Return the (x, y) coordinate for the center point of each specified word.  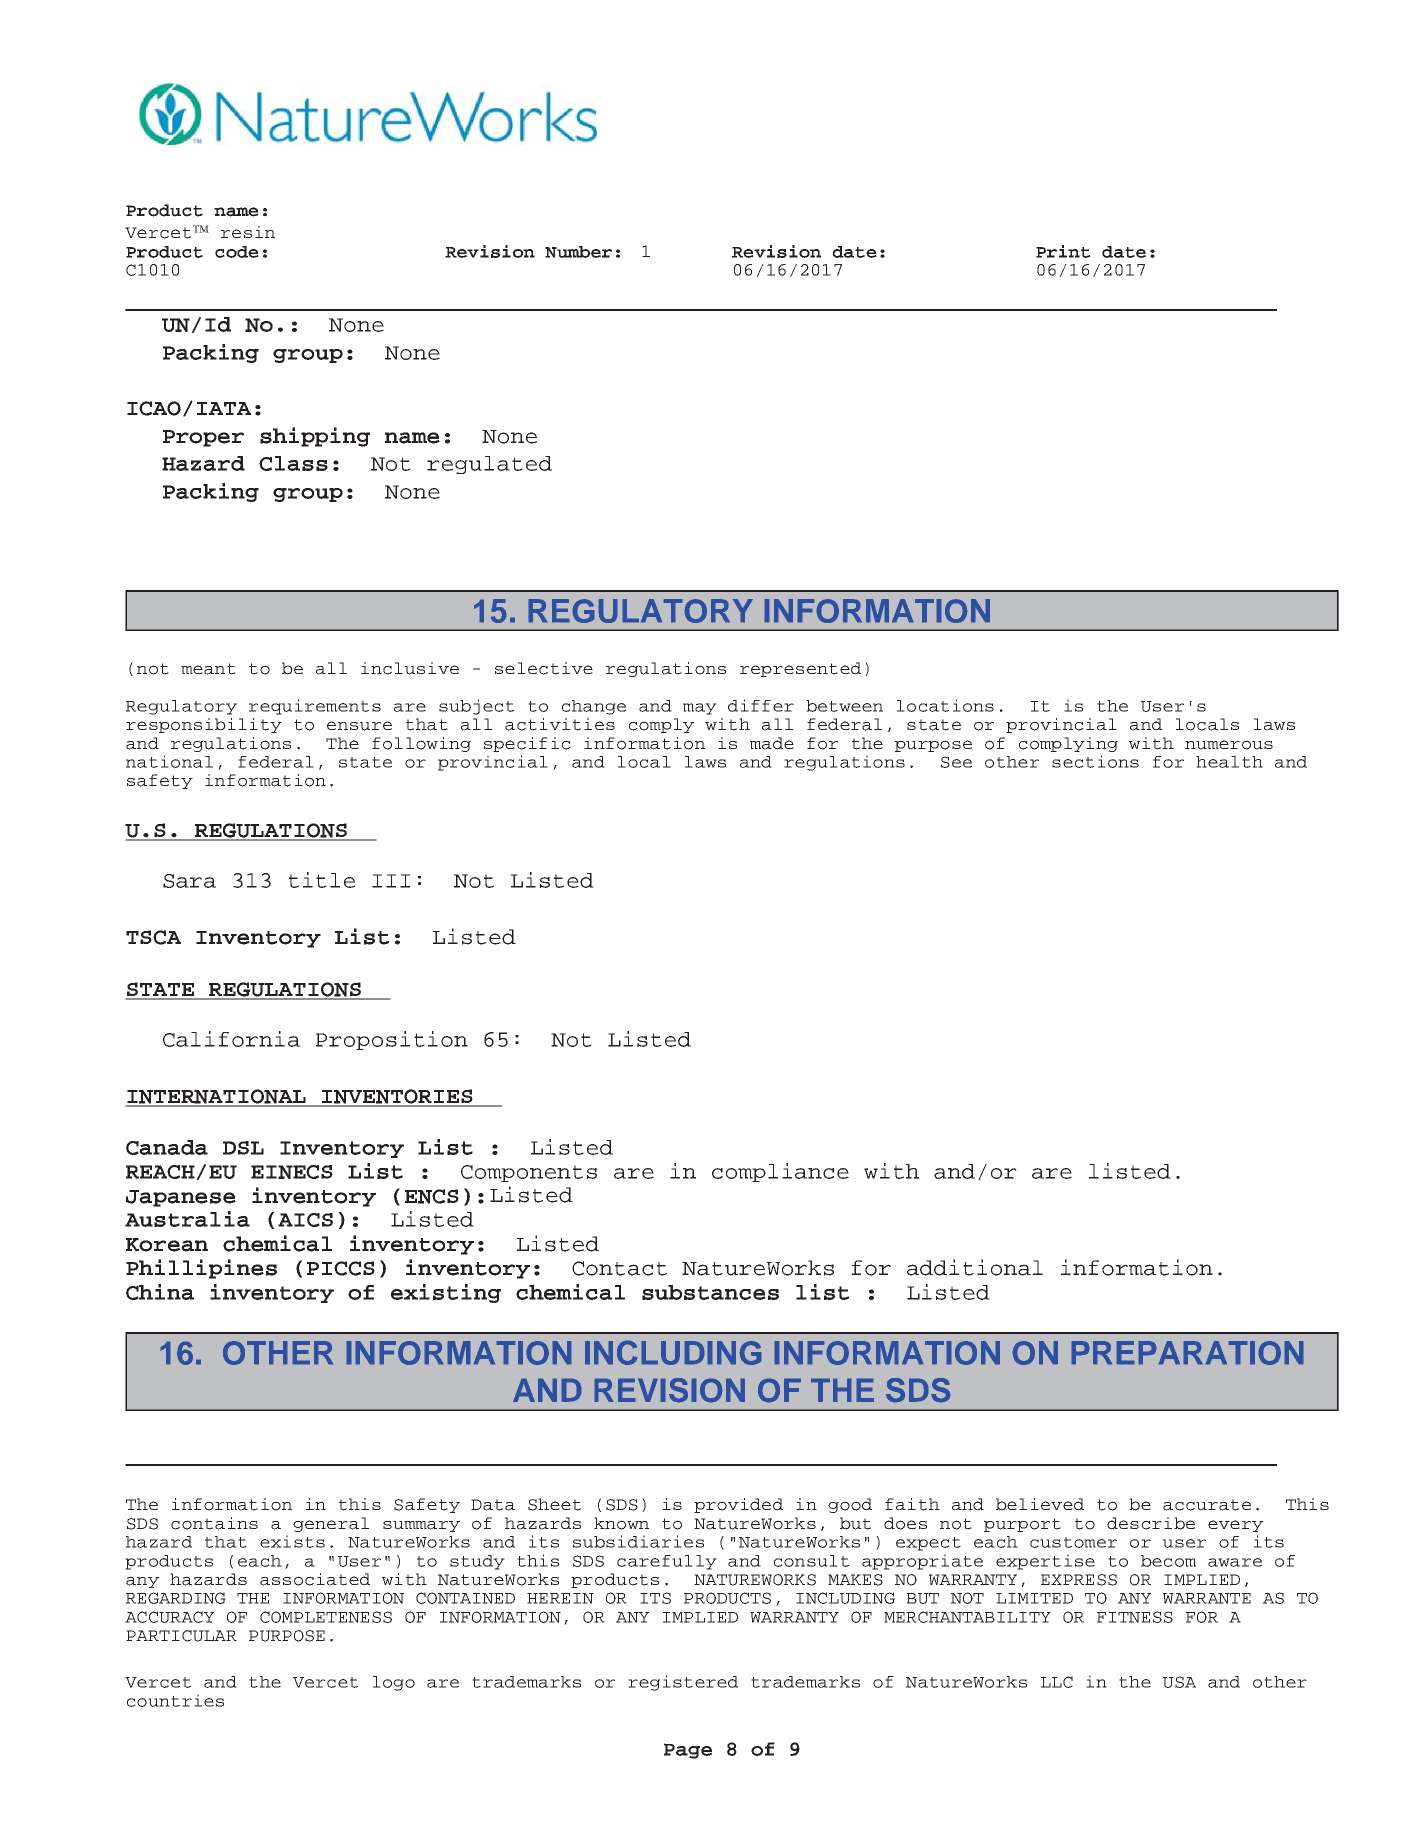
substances (710, 1292)
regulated (489, 465)
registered (683, 1683)
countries (175, 1700)
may (700, 709)
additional (975, 1267)
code (237, 252)
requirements (315, 707)
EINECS (292, 1172)
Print (1063, 251)
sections (1095, 761)
